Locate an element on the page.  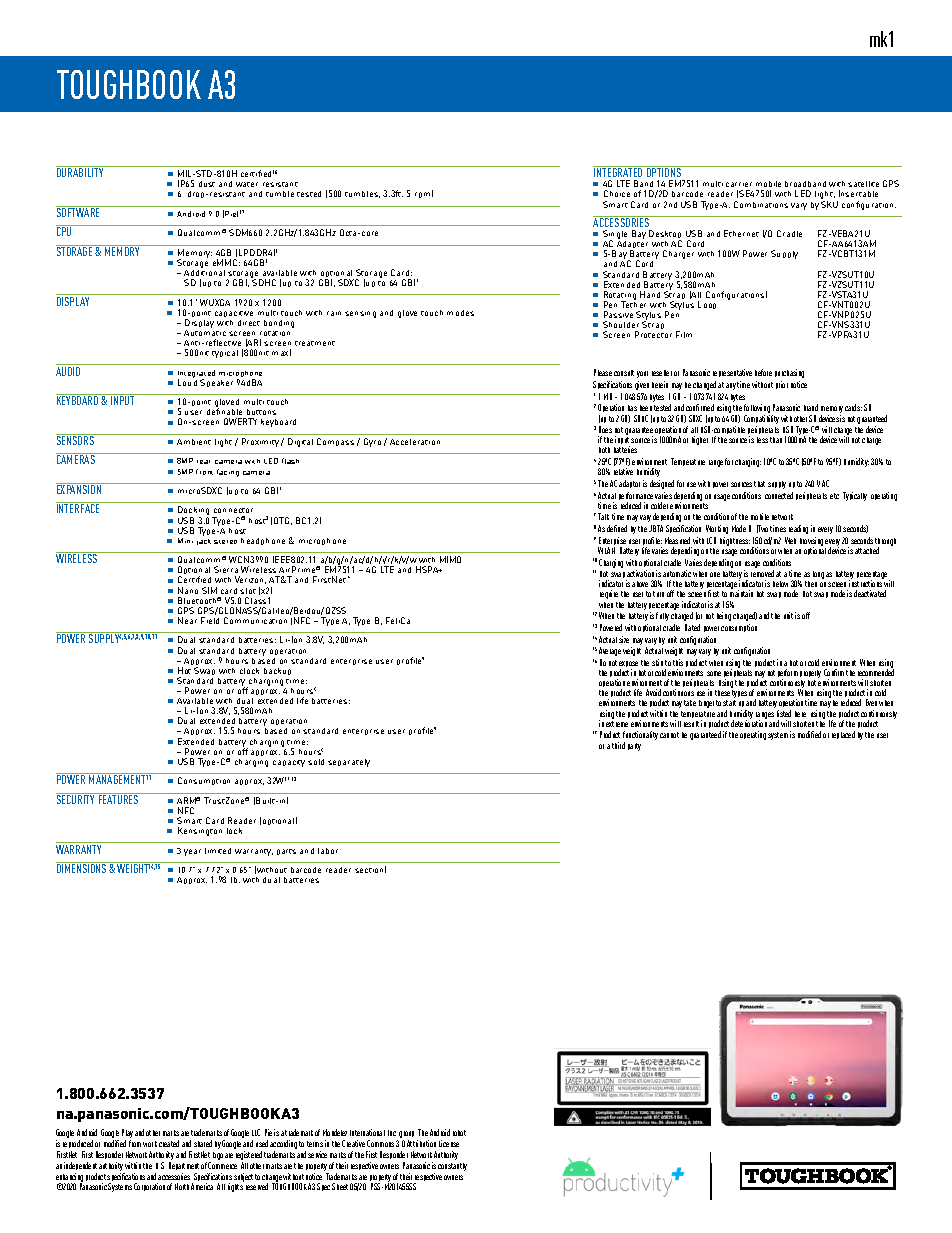
created is located at coordinates (169, 1143).
